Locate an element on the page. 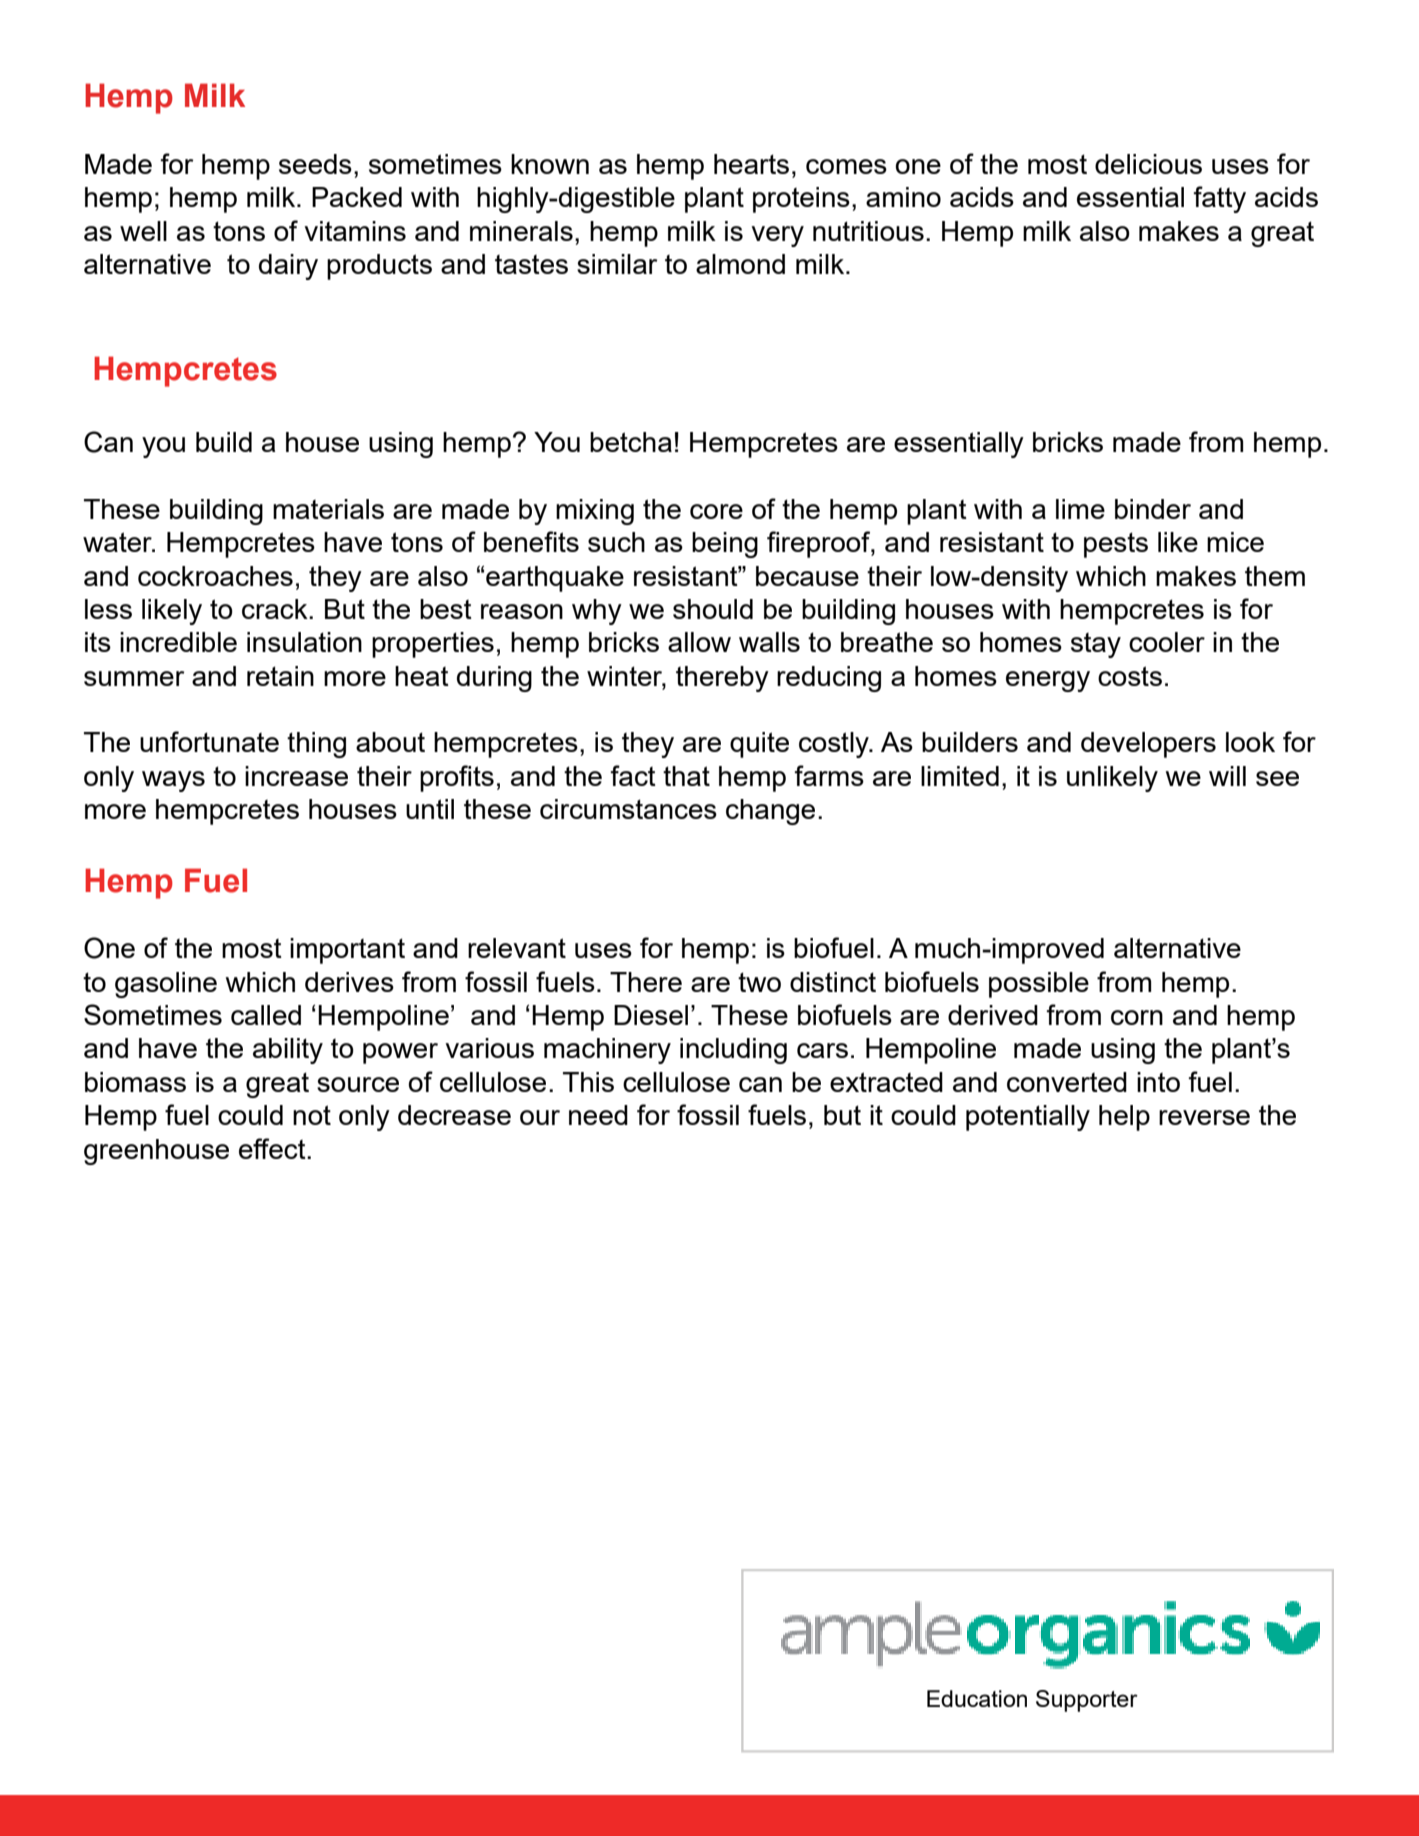  dairy is located at coordinates (288, 267).
